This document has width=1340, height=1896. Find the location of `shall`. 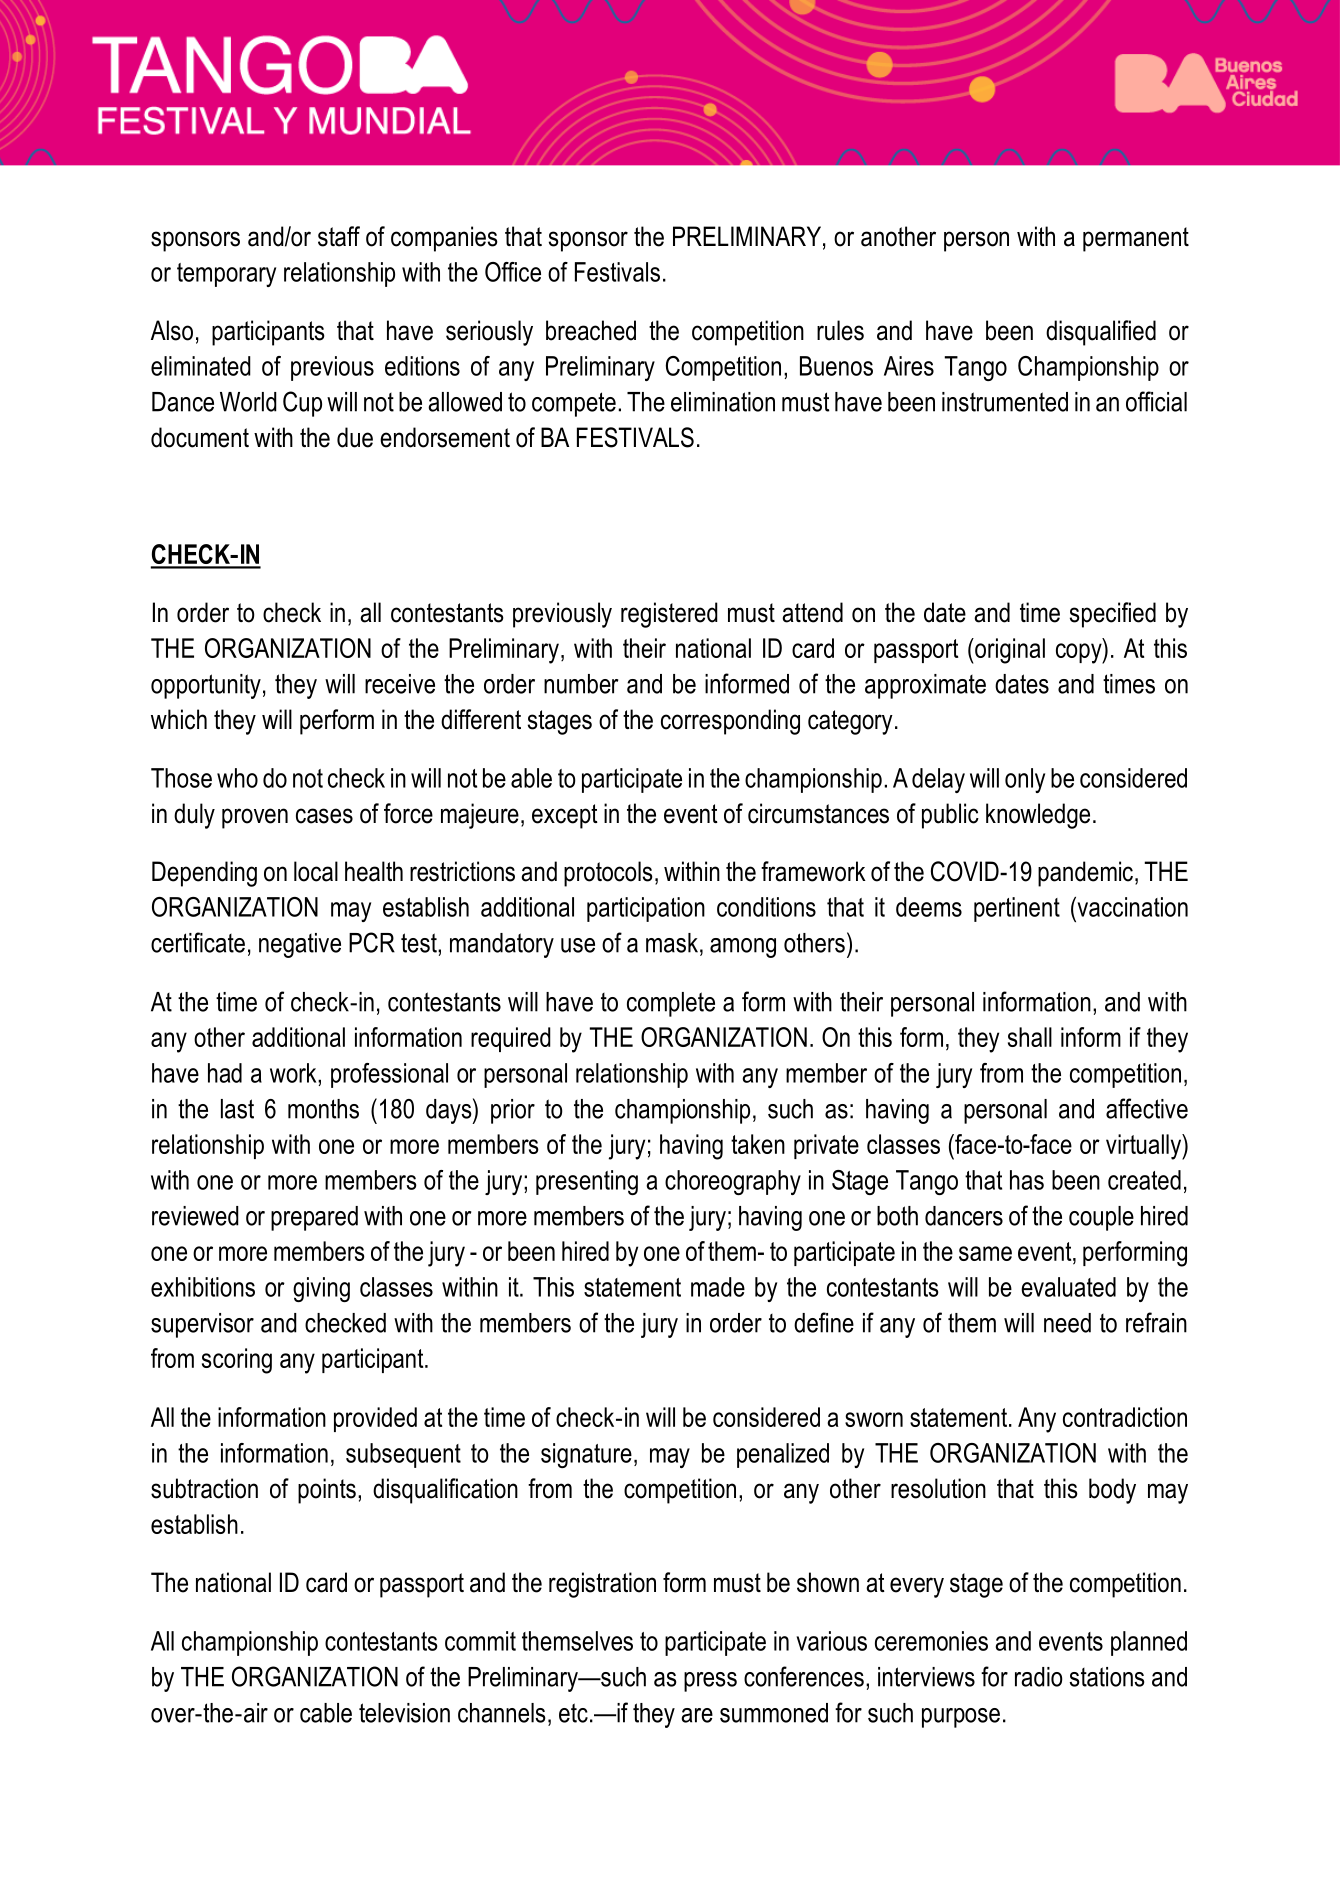

shall is located at coordinates (1030, 1037).
